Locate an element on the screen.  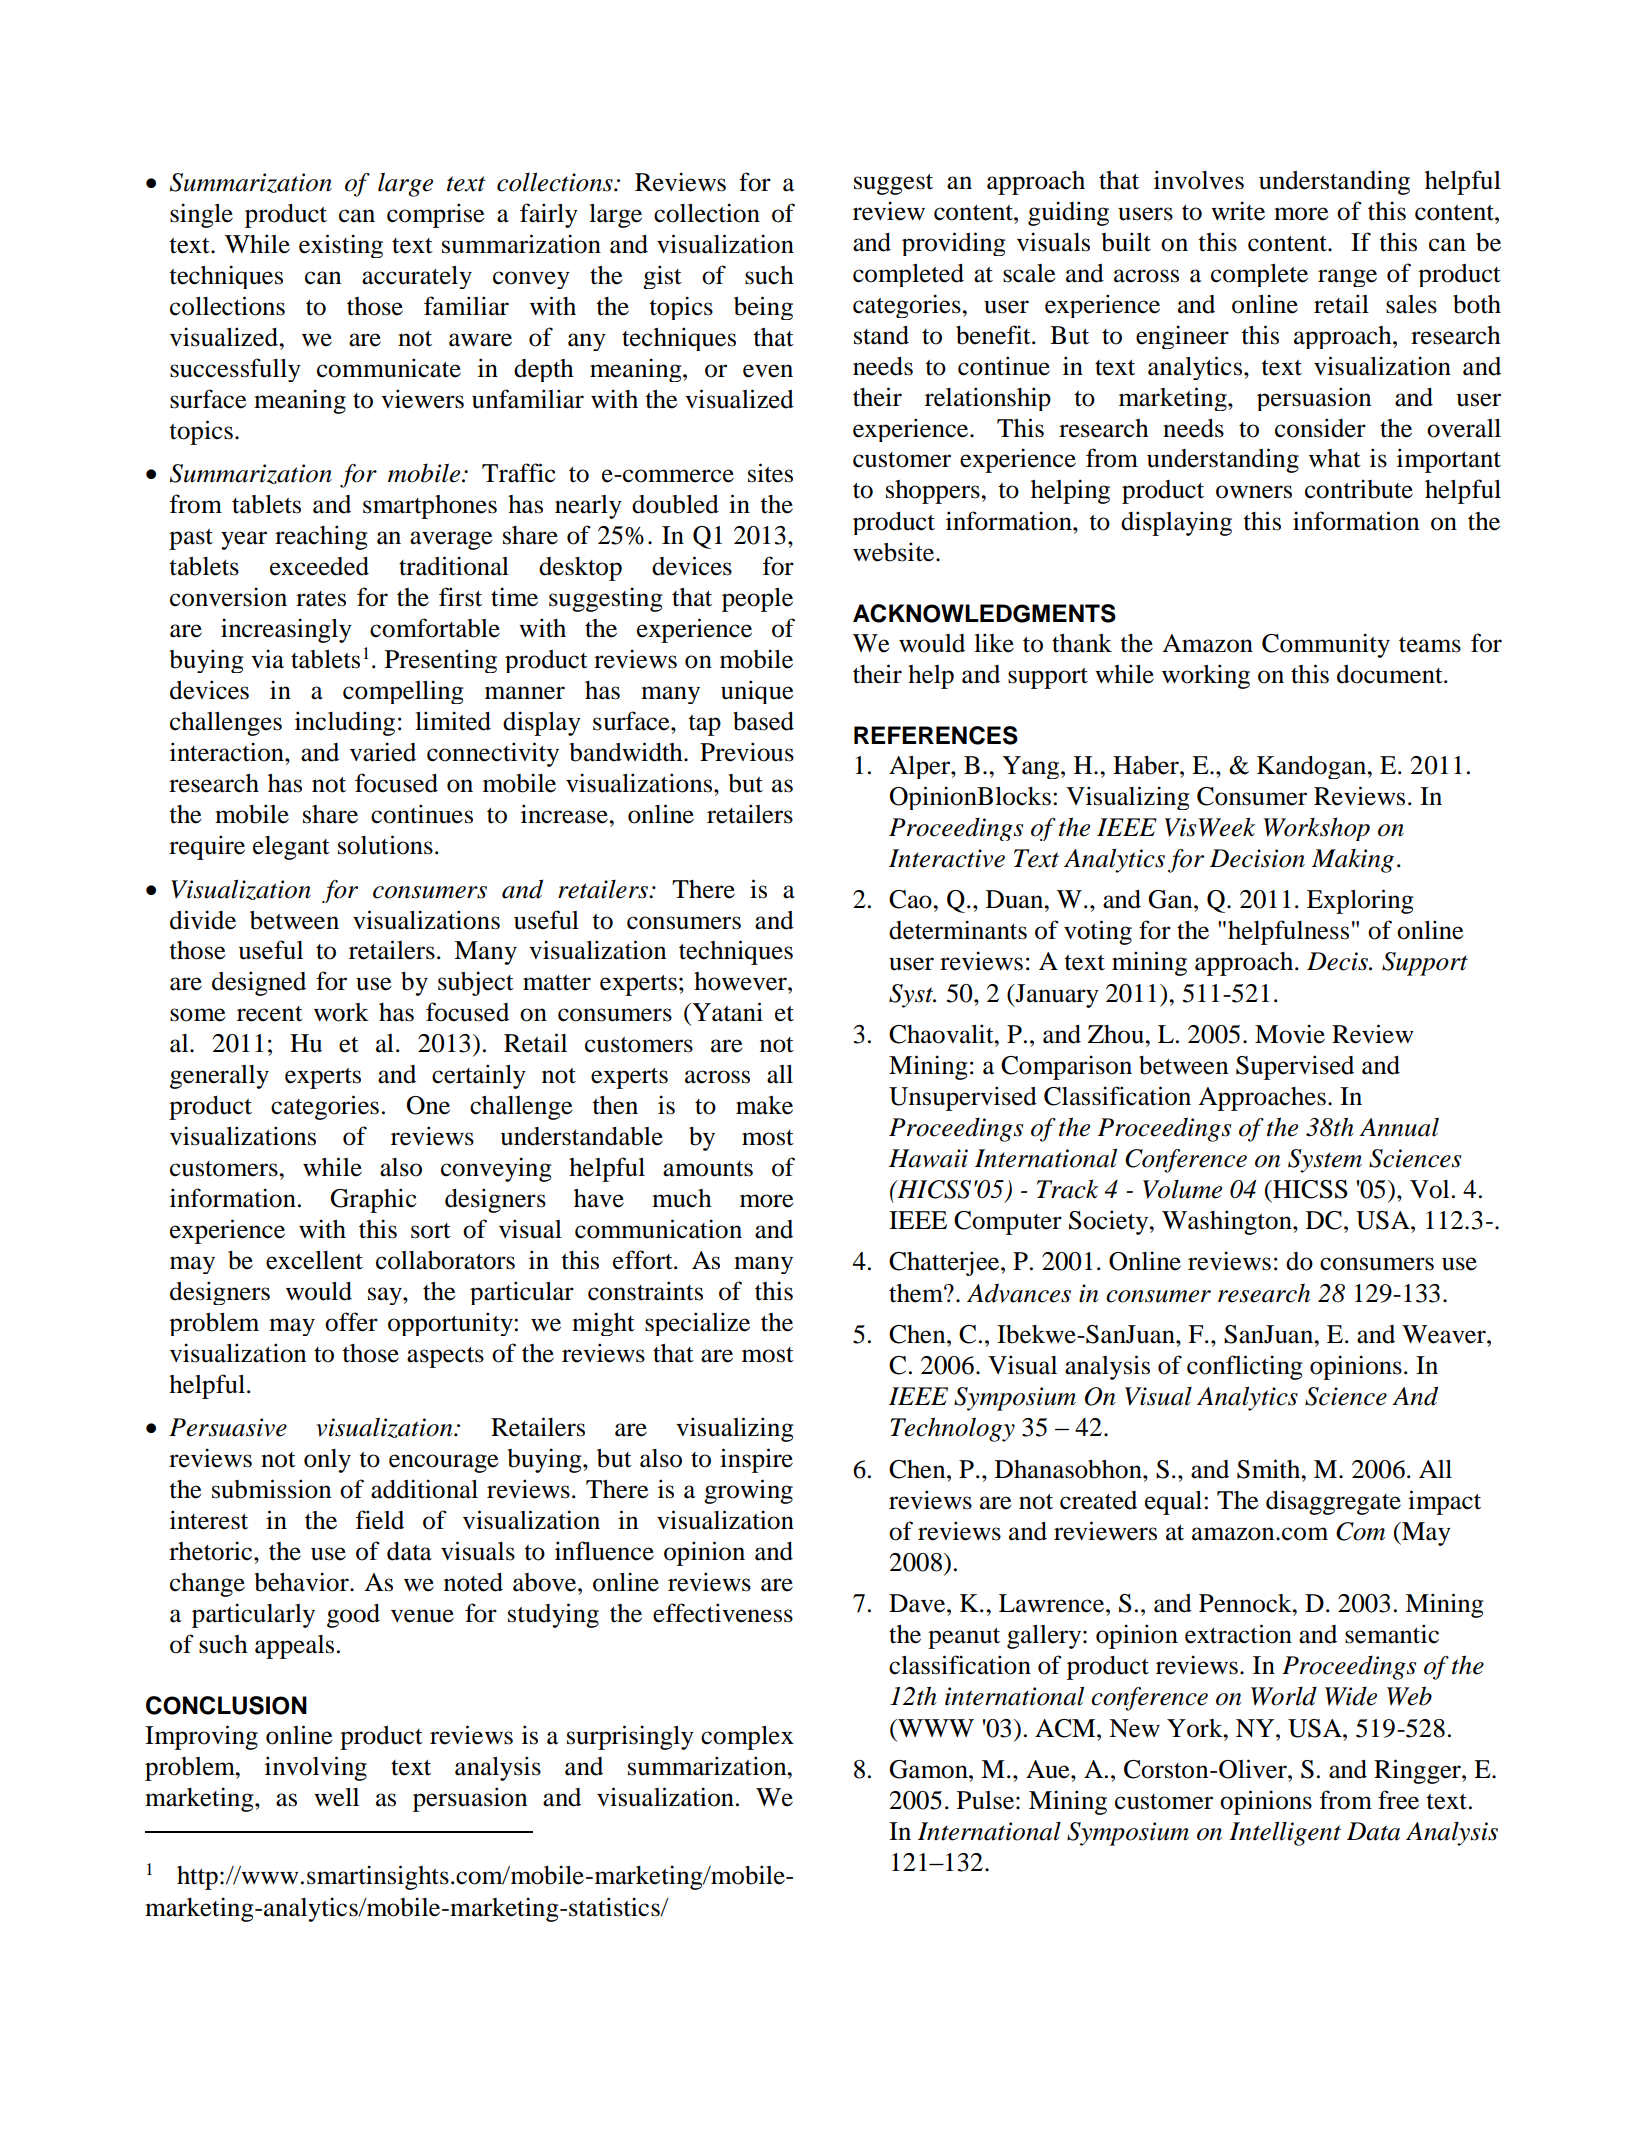
recent is located at coordinates (270, 1014).
